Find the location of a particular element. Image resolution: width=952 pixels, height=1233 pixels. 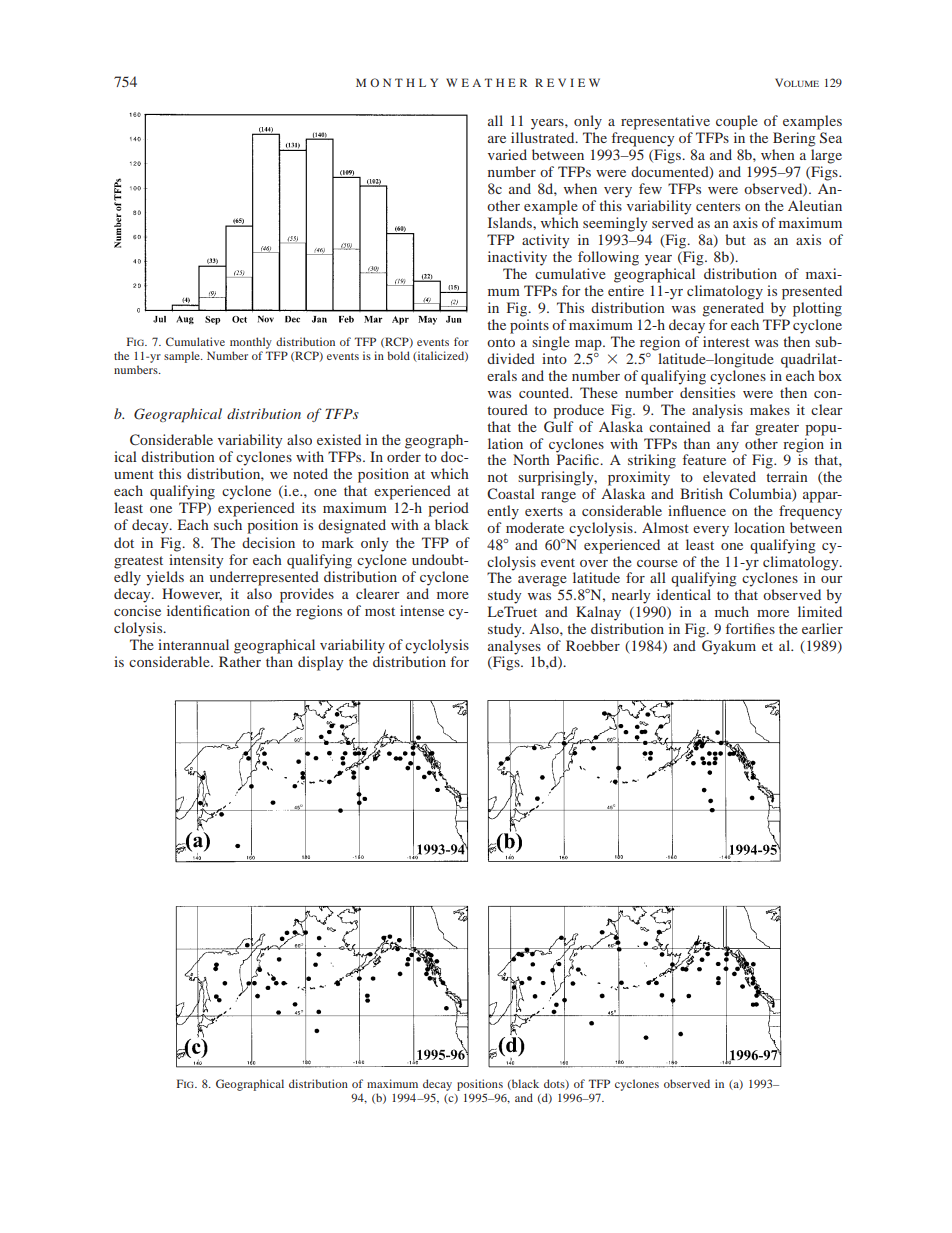

far is located at coordinates (740, 426).
